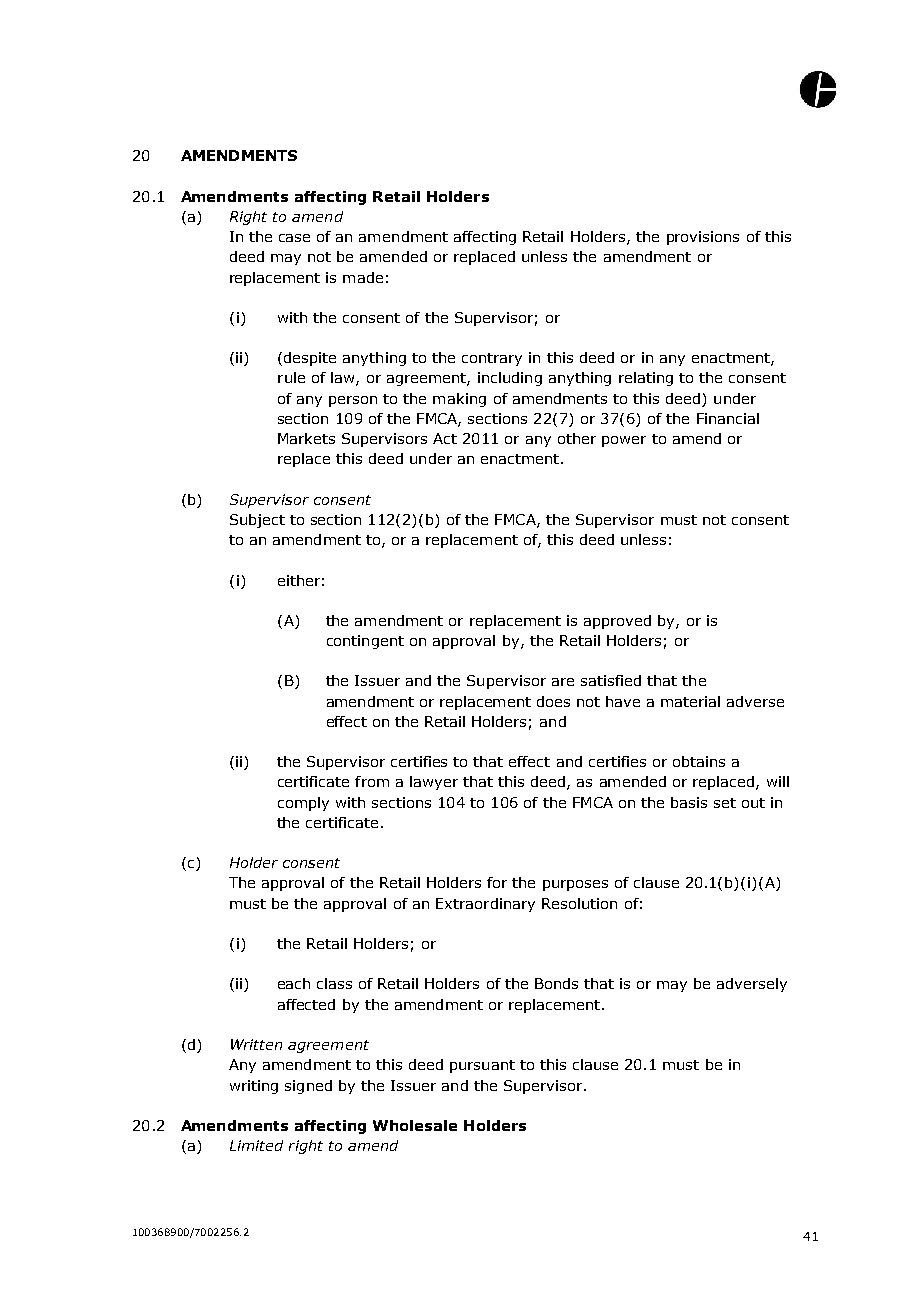  I want to click on Bonds, so click(556, 983).
